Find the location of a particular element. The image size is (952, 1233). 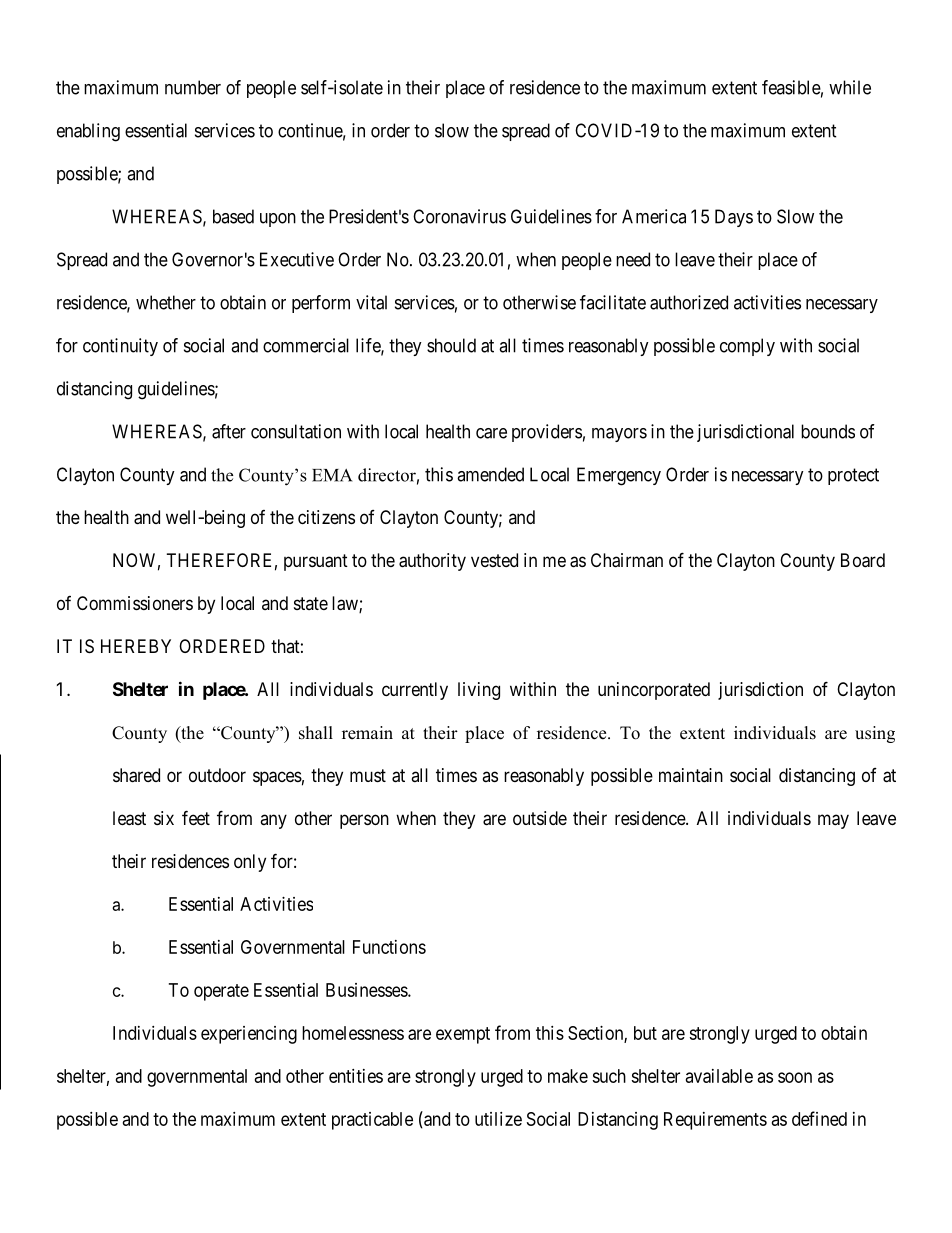

bounds is located at coordinates (828, 431).
